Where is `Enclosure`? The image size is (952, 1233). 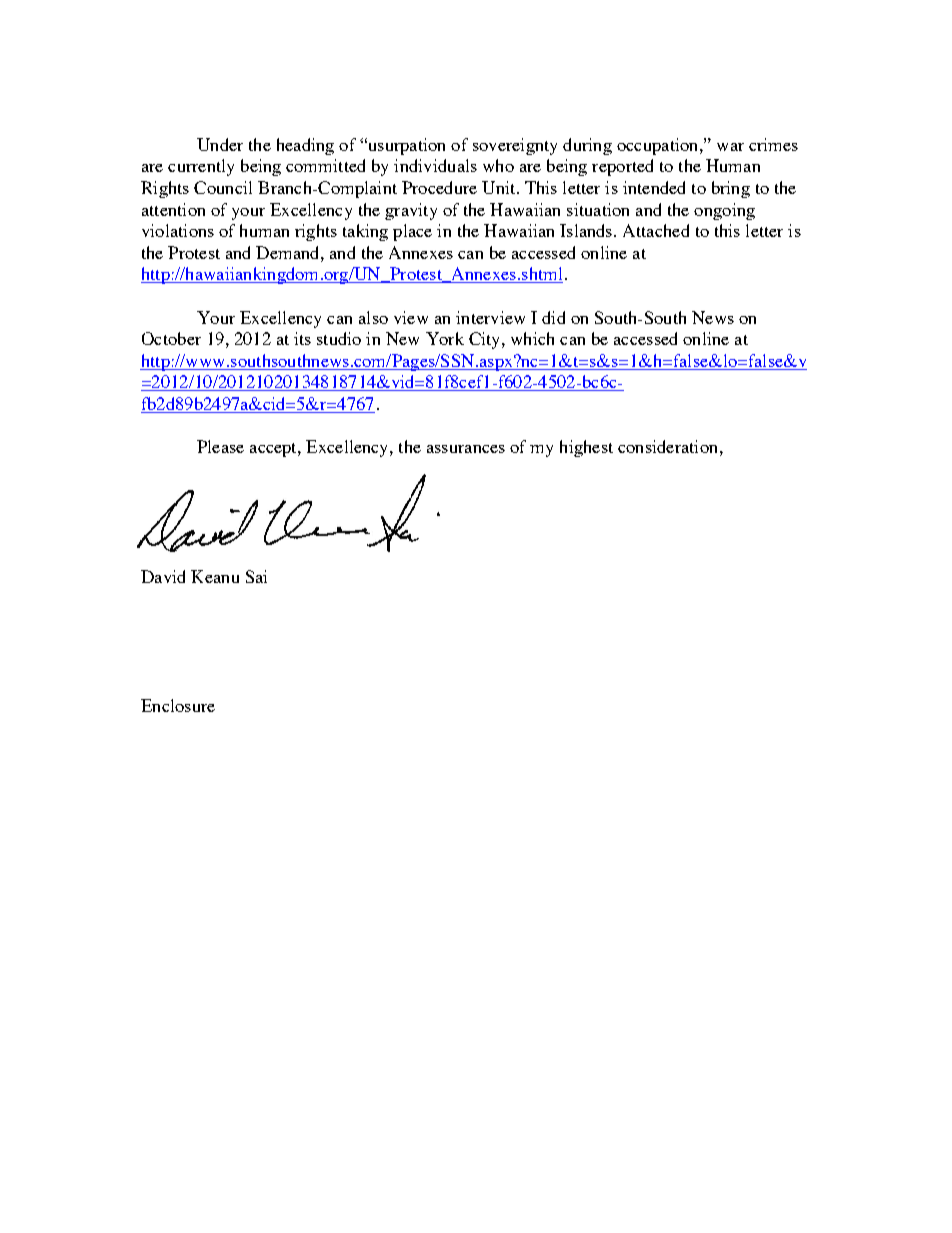 Enclosure is located at coordinates (178, 705).
